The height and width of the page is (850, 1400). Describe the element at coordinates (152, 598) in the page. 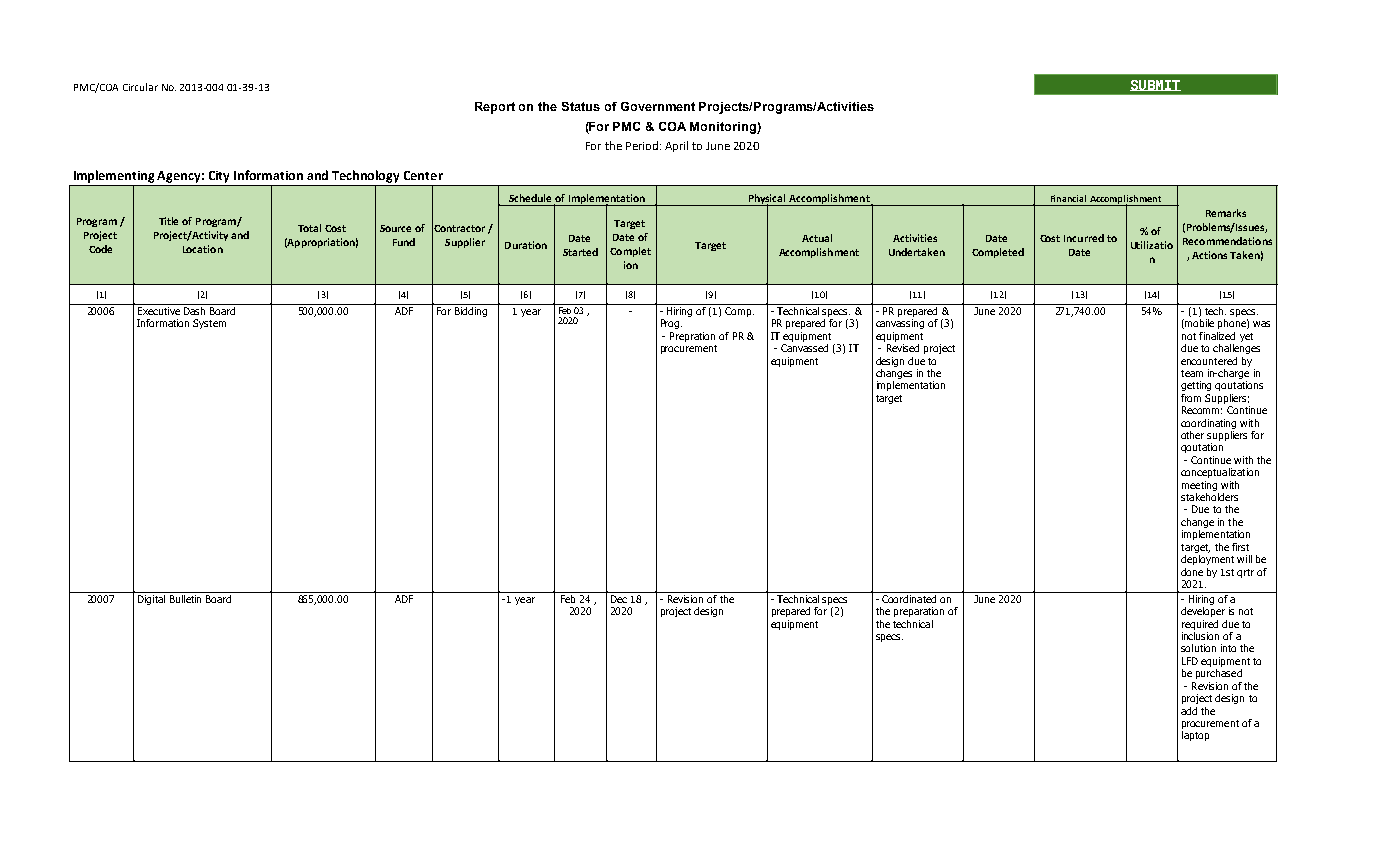

I see `Digital` at that location.
